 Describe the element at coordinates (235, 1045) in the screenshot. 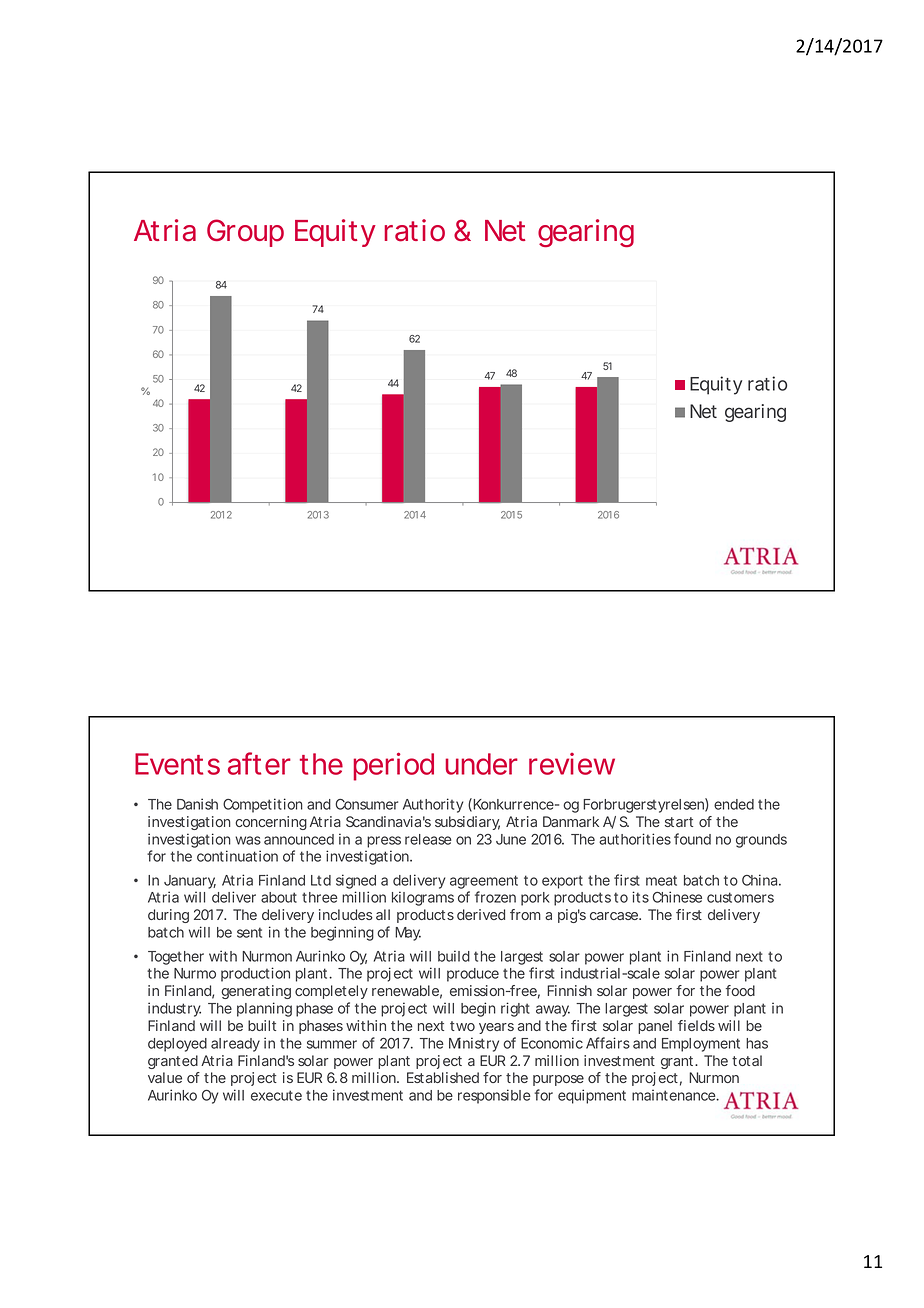

I see `already` at that location.
